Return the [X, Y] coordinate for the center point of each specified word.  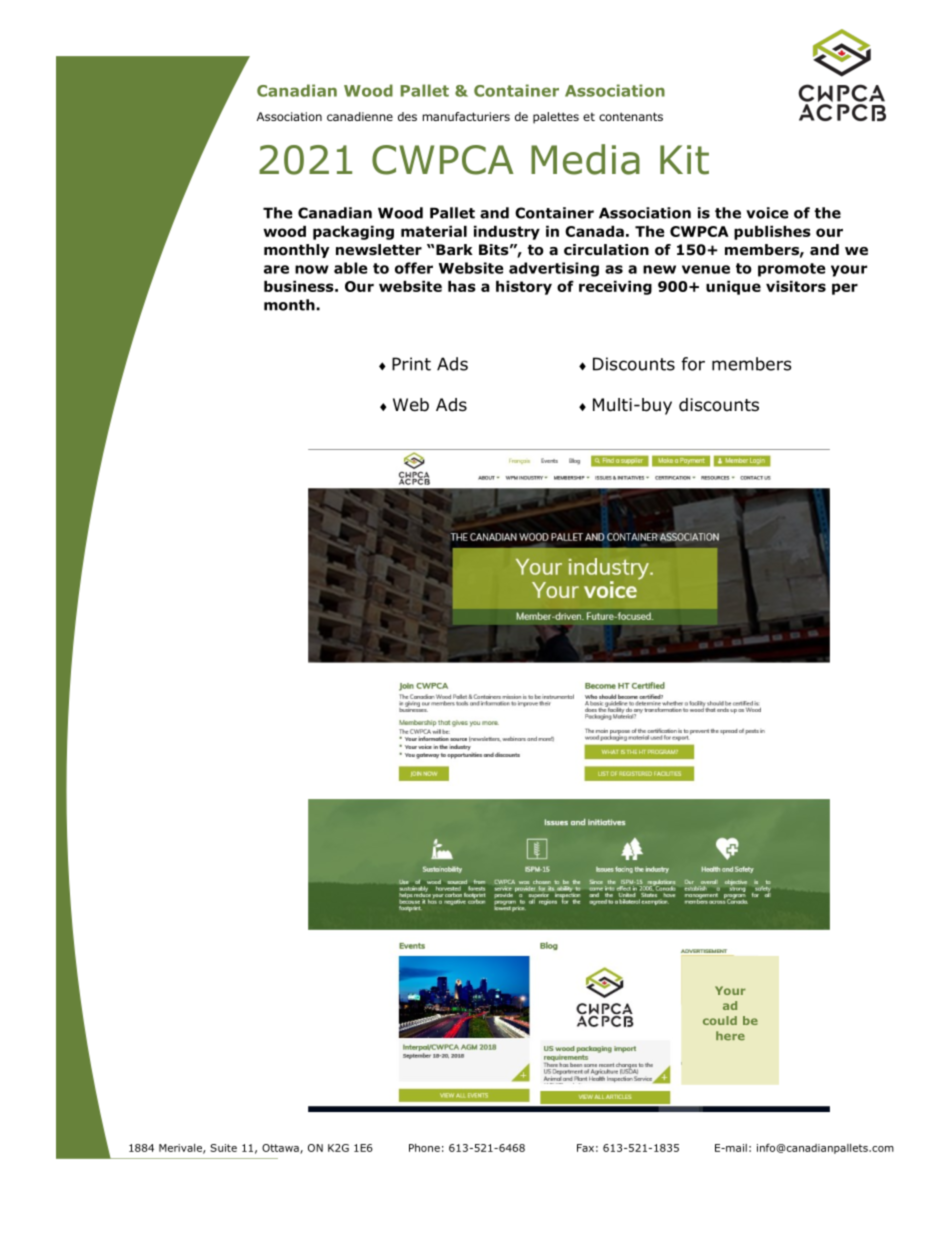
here [730, 1035]
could [720, 1020]
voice [767, 213]
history [524, 288]
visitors [796, 286]
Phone [424, 1148]
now [312, 269]
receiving [615, 288]
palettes [556, 118]
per [845, 289]
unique [733, 288]
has [462, 286]
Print [411, 364]
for [693, 364]
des [407, 116]
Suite [223, 1148]
